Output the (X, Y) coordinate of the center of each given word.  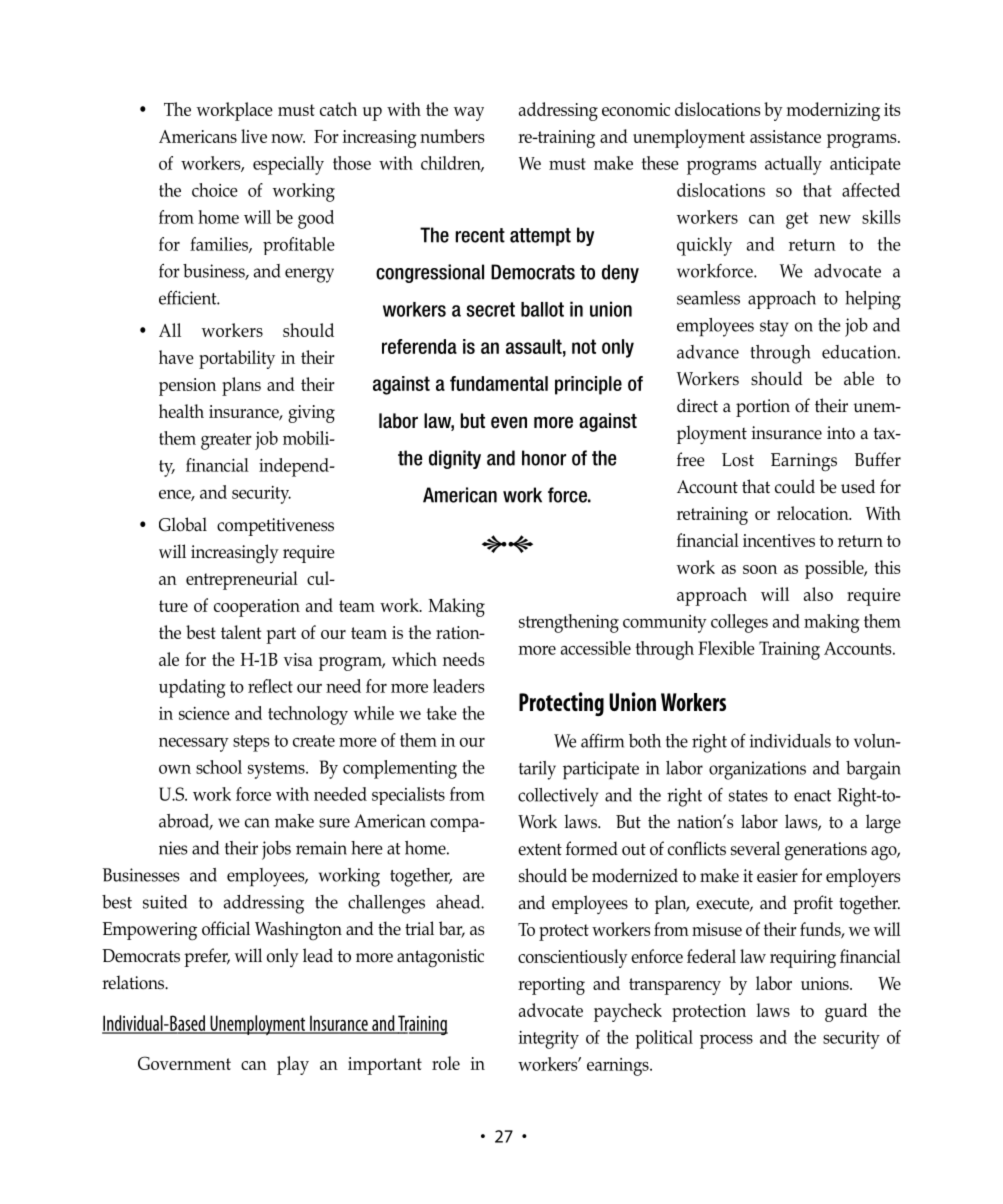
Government (184, 1063)
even (509, 422)
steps (251, 743)
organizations (757, 770)
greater (226, 441)
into (841, 433)
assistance (785, 136)
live (254, 136)
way (469, 114)
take (442, 713)
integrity (549, 1040)
